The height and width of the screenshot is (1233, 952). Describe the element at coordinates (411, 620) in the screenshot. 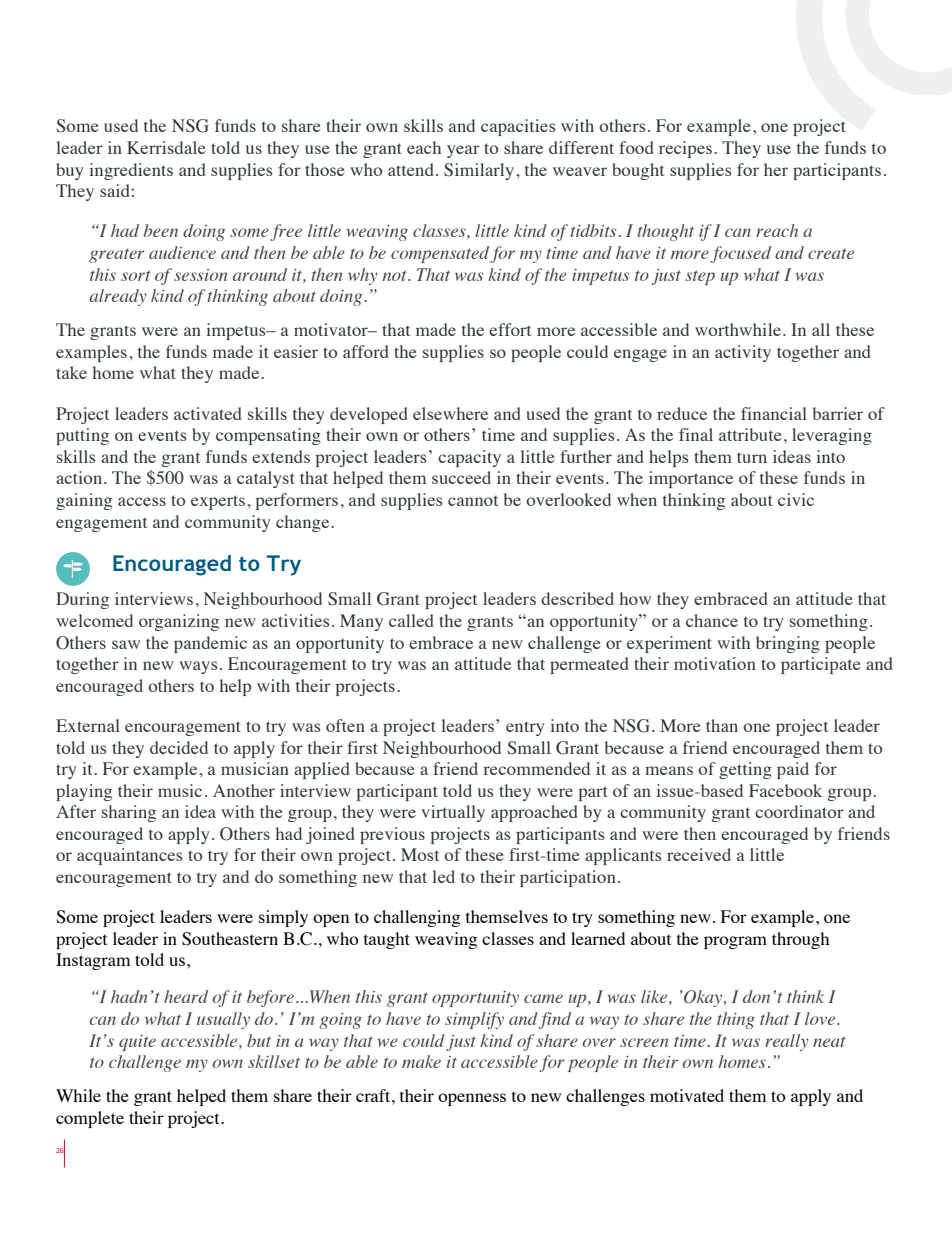

I see `called` at that location.
